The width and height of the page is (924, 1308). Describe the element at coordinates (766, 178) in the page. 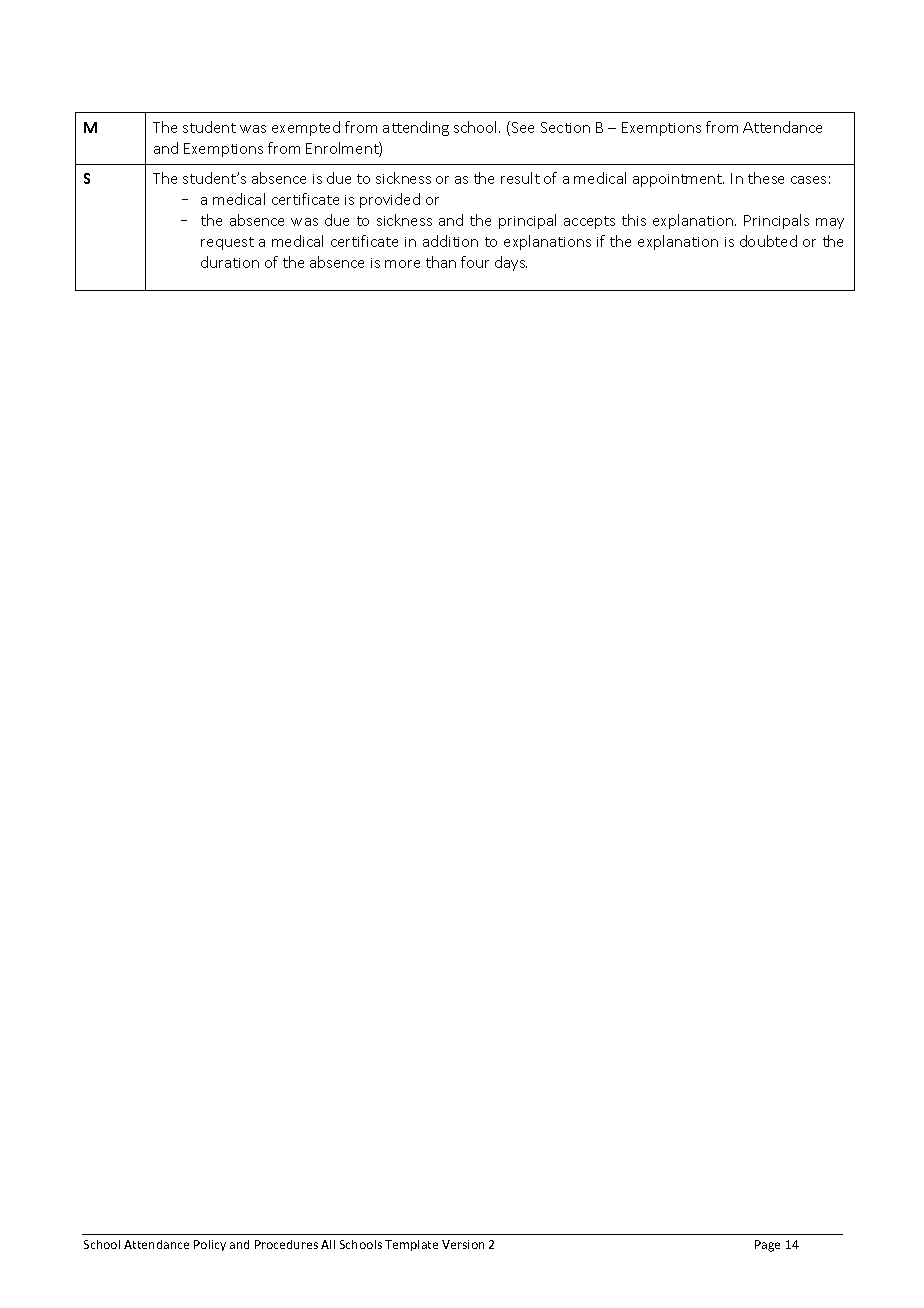

I see `these` at that location.
